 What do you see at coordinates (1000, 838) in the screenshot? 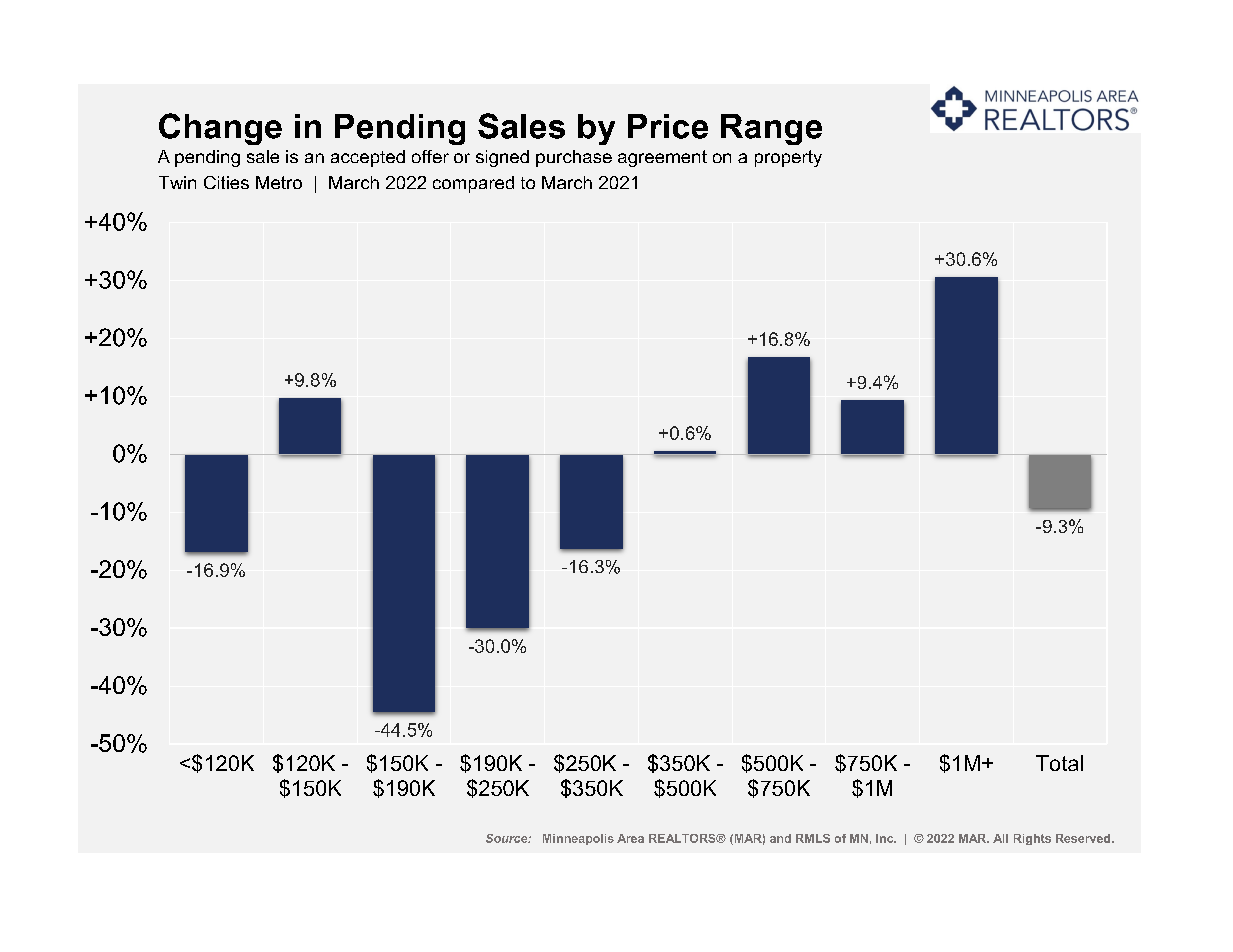
I see `All` at bounding box center [1000, 838].
